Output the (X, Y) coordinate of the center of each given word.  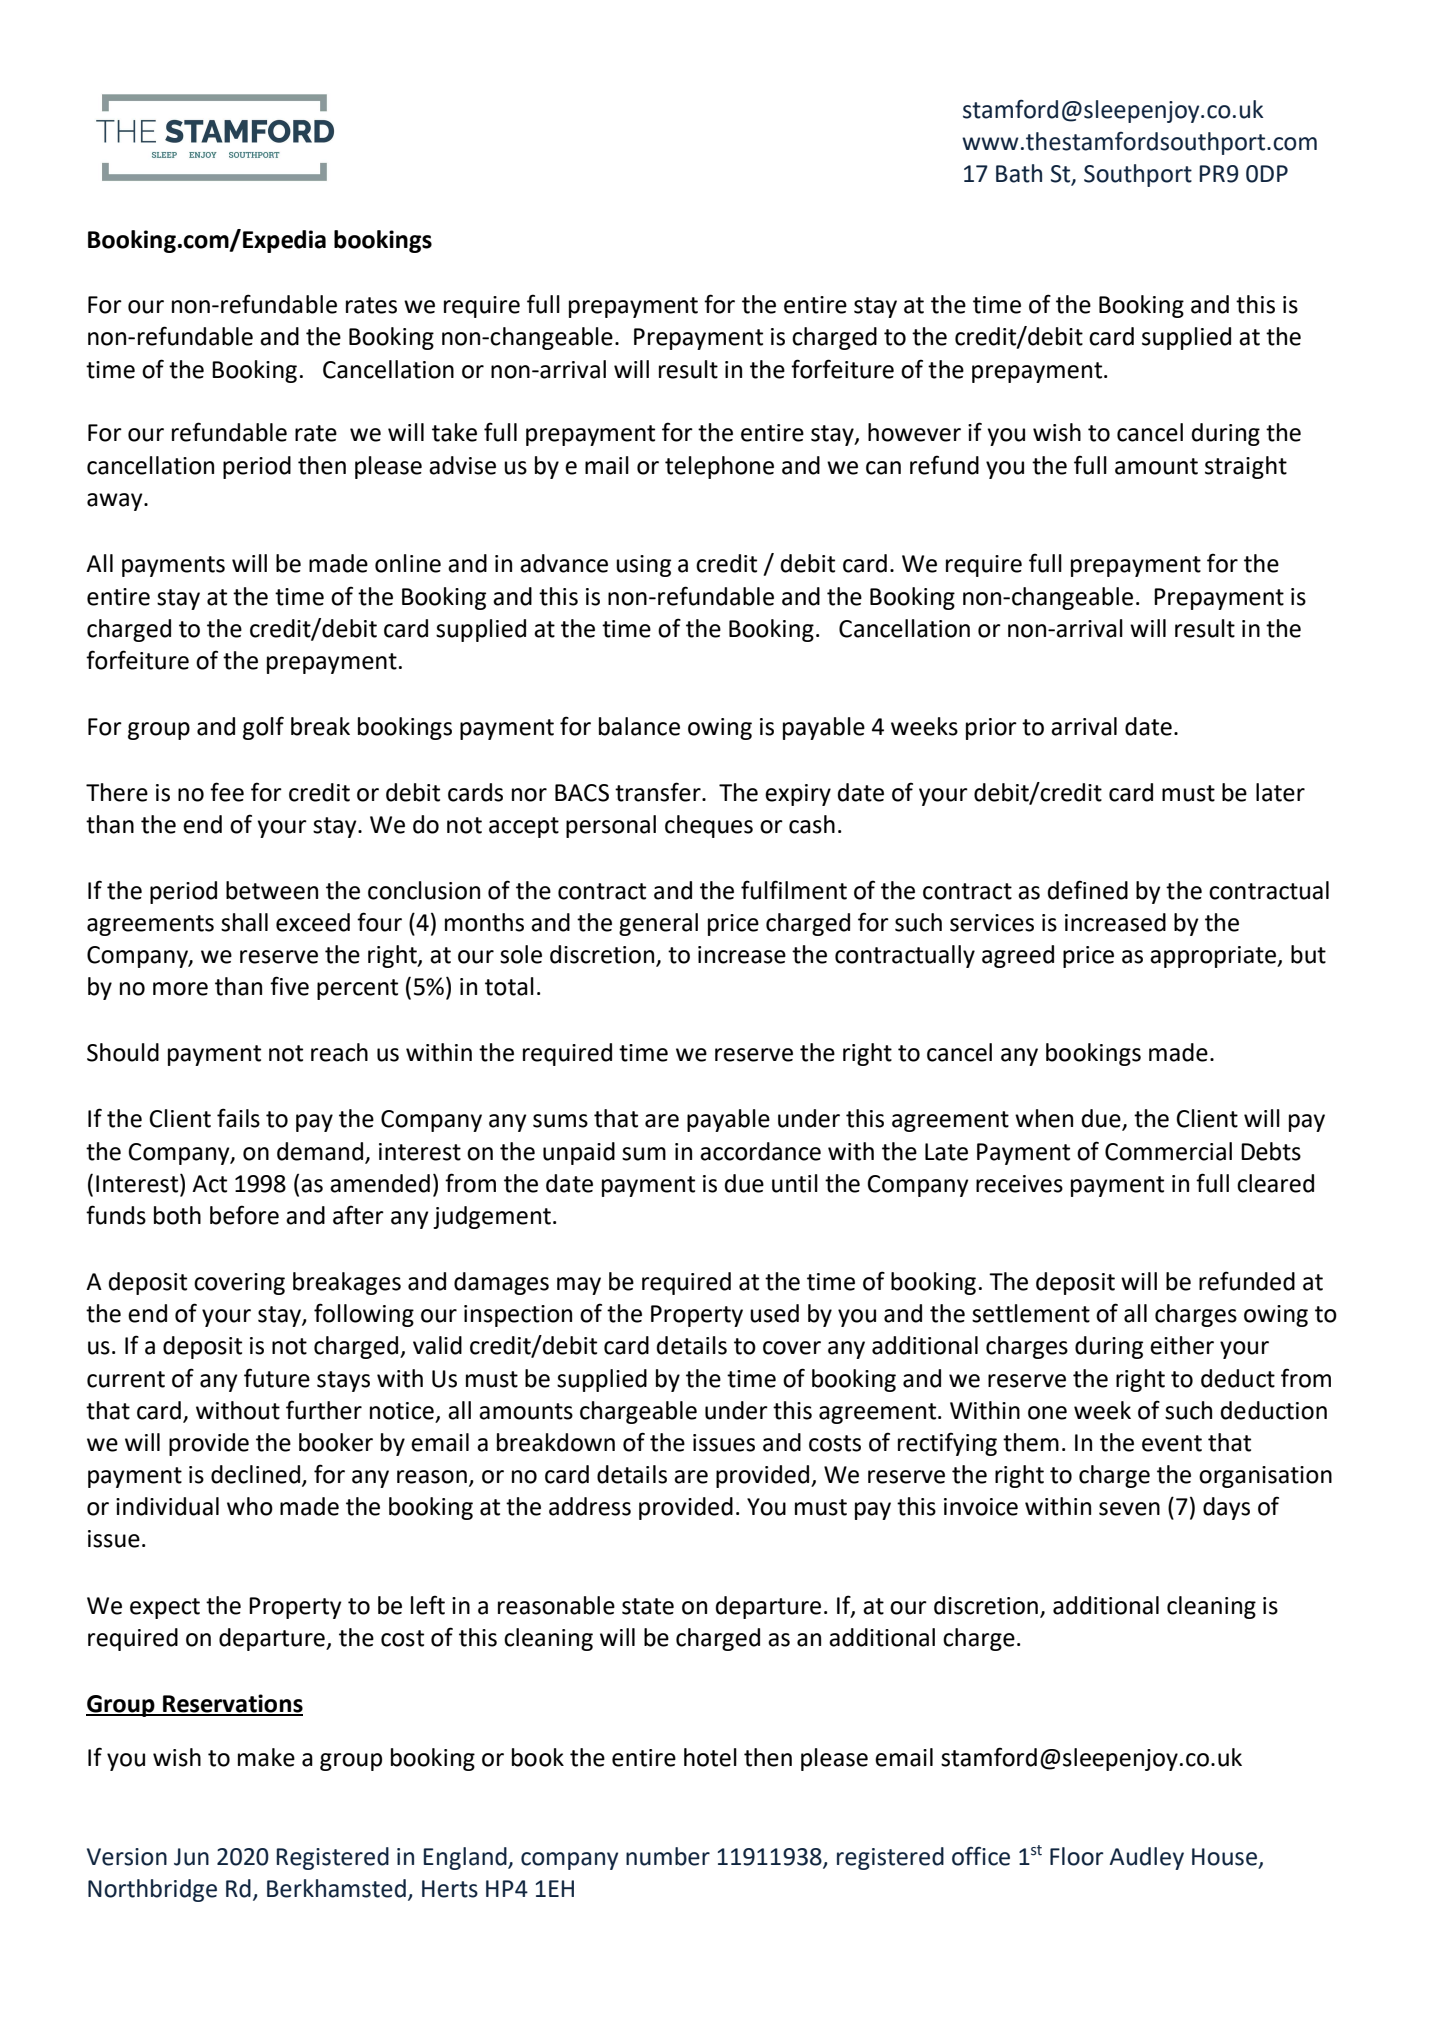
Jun (191, 1857)
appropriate (1214, 957)
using (643, 566)
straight (1246, 467)
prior (991, 729)
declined (257, 1475)
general (658, 924)
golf (263, 728)
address (590, 1506)
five (289, 986)
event (1172, 1443)
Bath (1019, 173)
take (454, 432)
